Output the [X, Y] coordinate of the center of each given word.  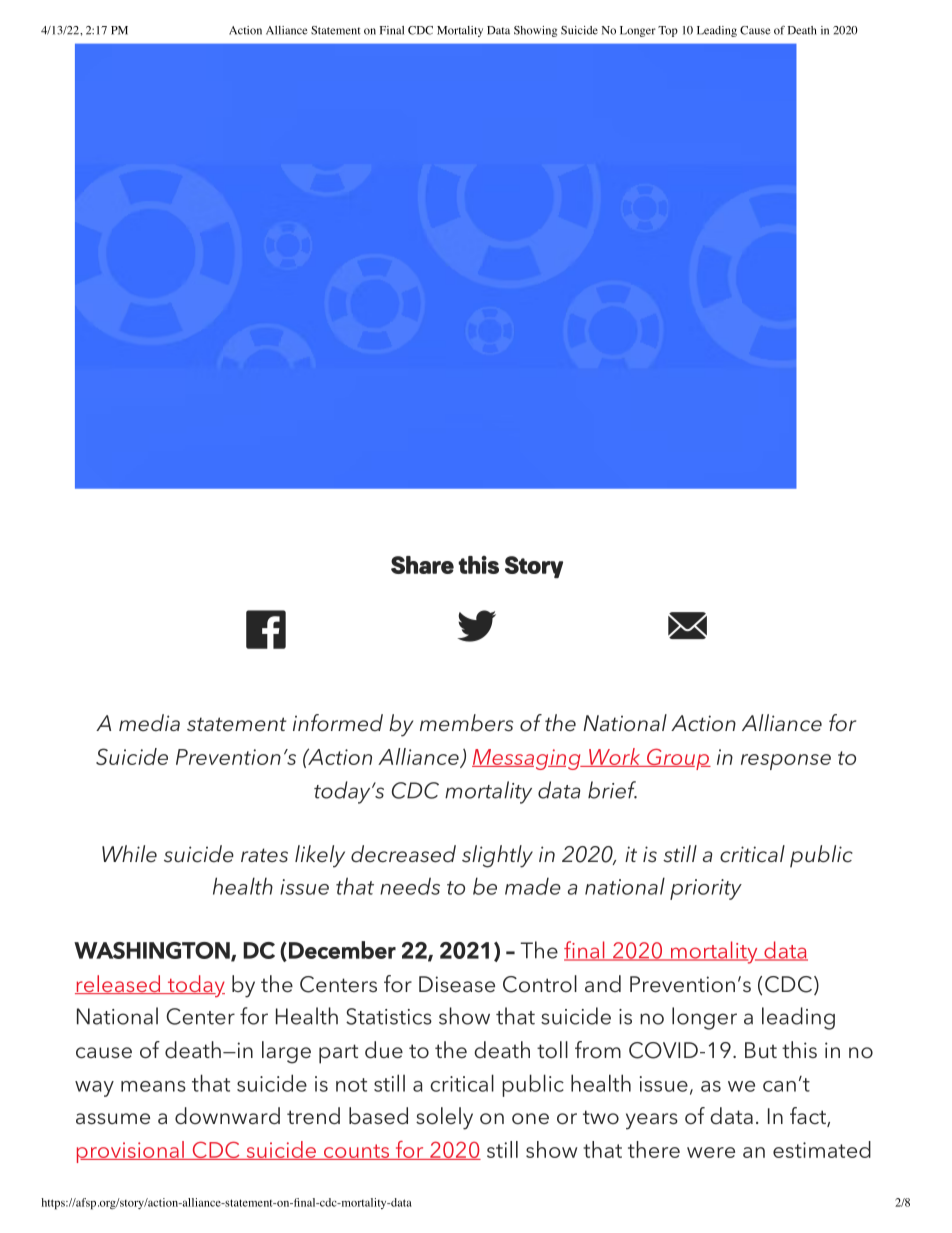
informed [338, 723]
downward [227, 1116]
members [466, 723]
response [786, 762]
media [149, 723]
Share [422, 565]
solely [444, 1118]
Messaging [527, 759]
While [129, 854]
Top [668, 31]
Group [678, 759]
